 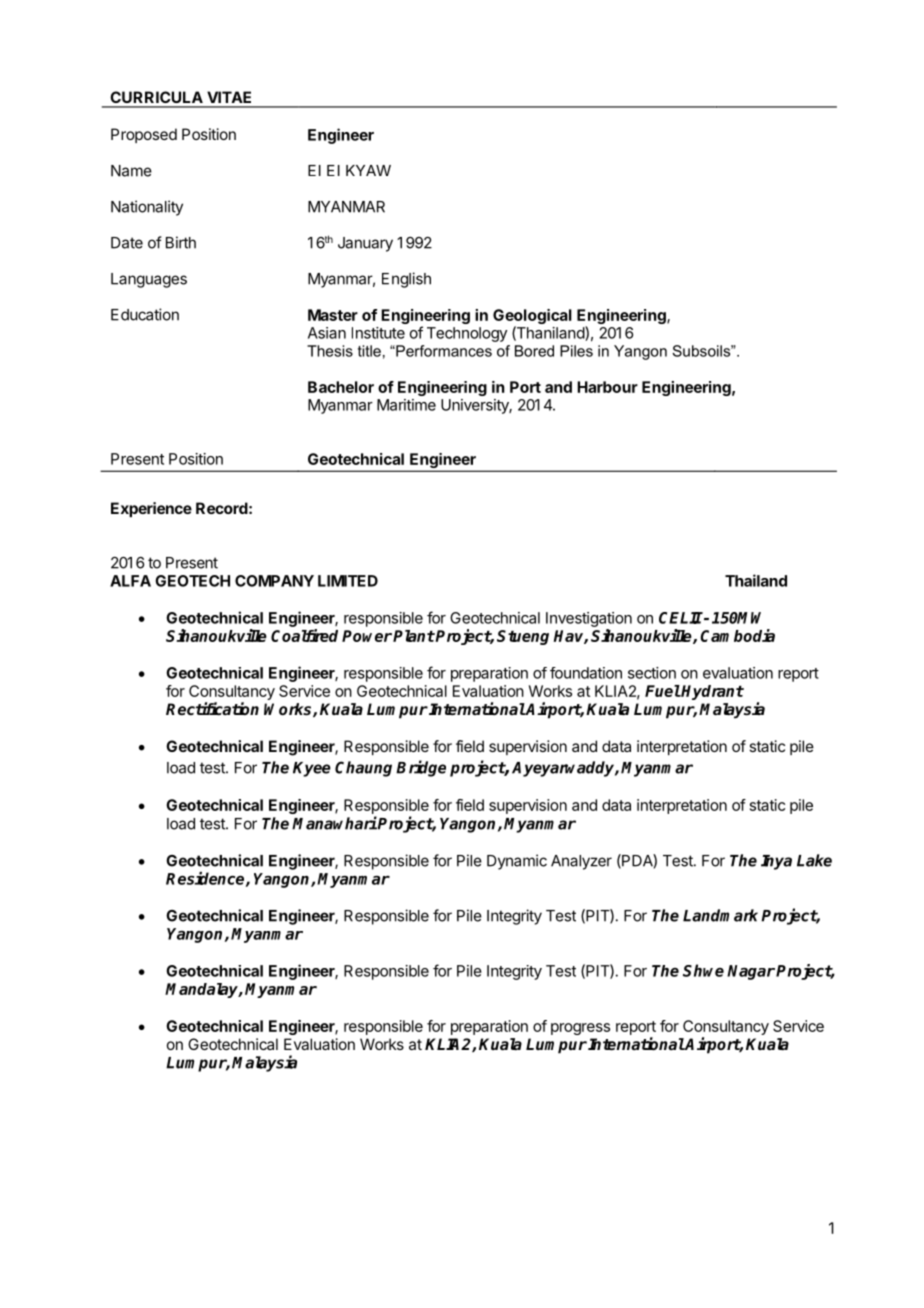 I want to click on Bridge, so click(x=421, y=768).
